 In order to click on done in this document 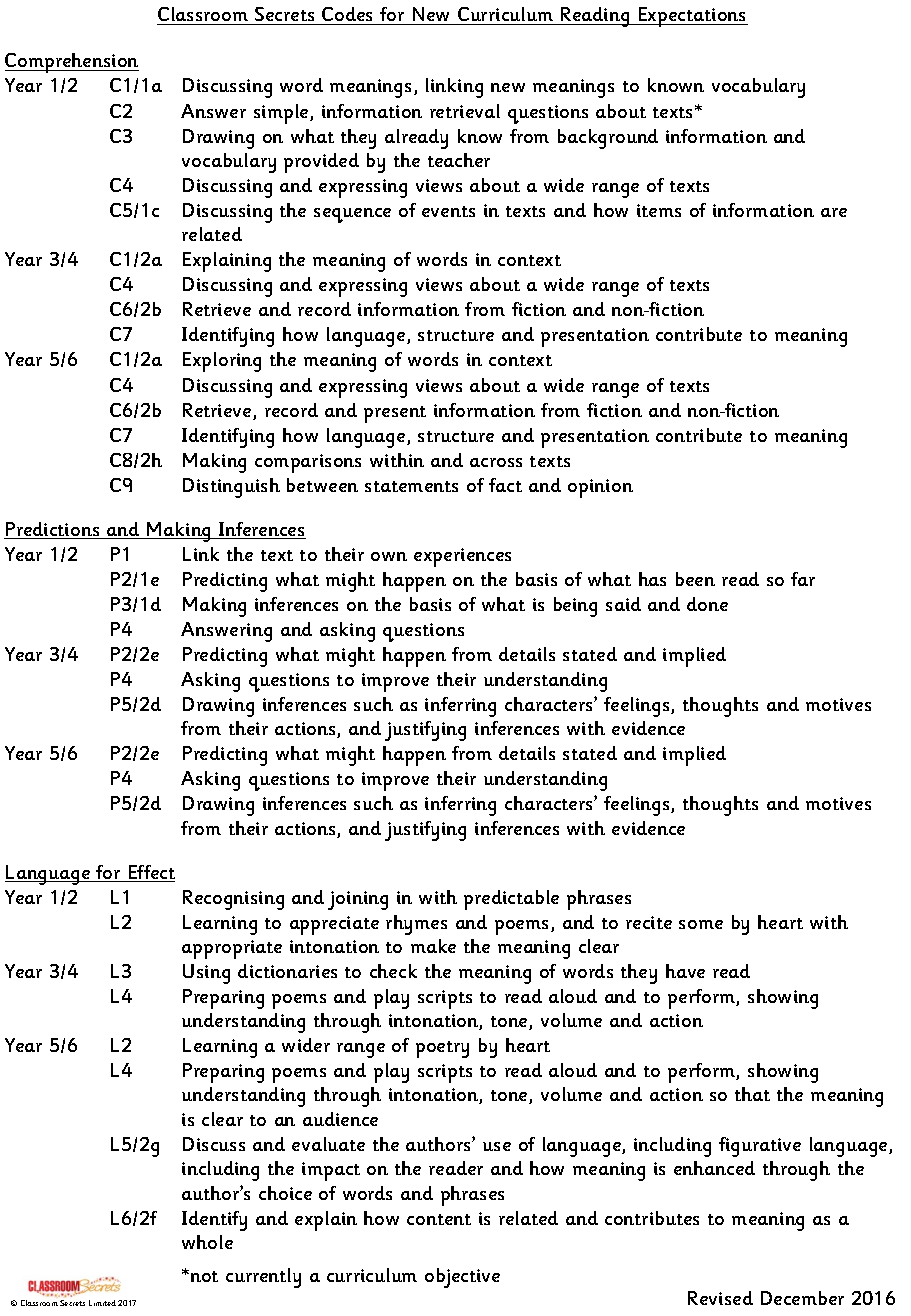, I will do `click(707, 604)`.
